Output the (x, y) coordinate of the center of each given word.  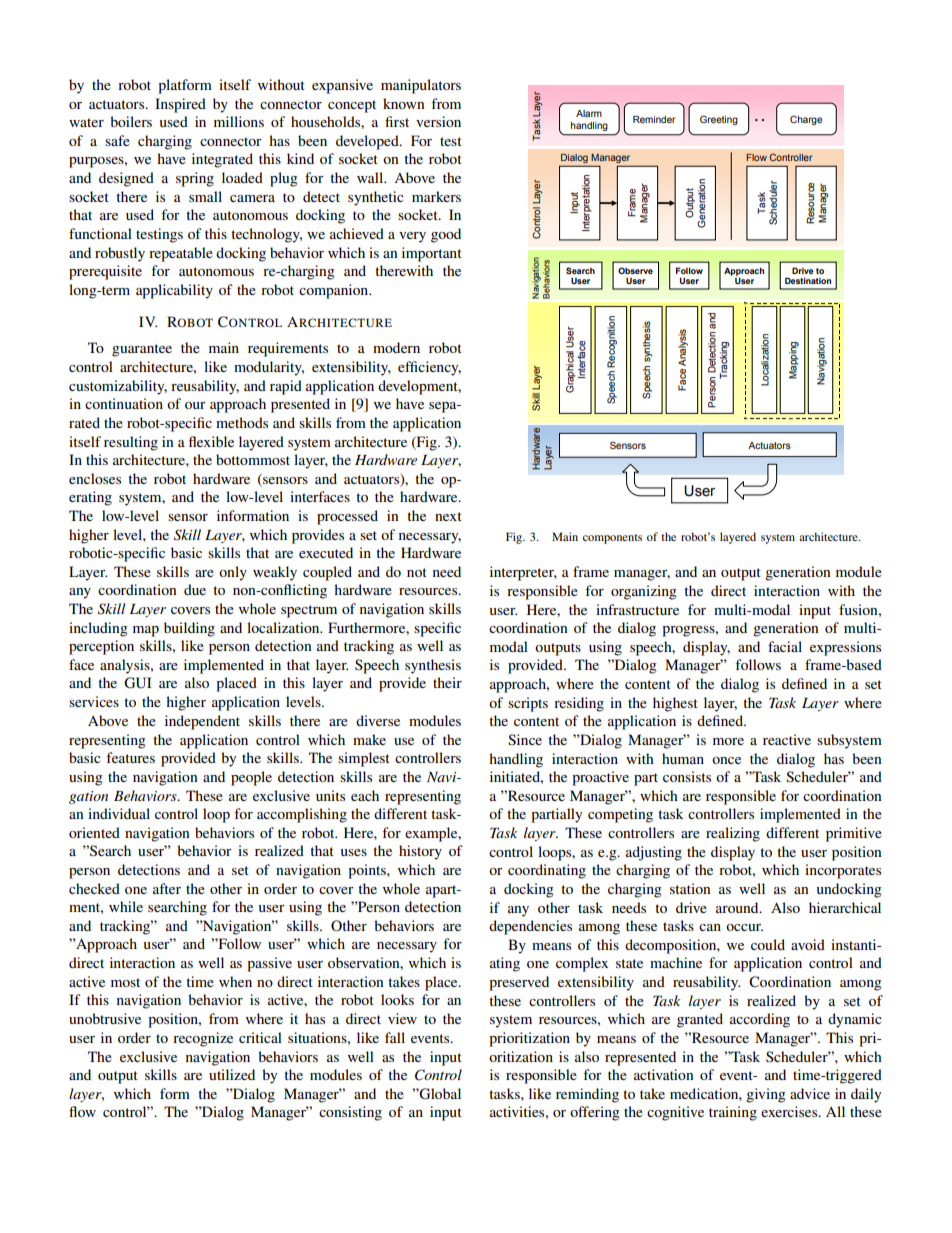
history (420, 852)
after (167, 888)
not (417, 572)
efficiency (429, 368)
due (195, 589)
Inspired (180, 105)
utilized (232, 1074)
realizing (733, 834)
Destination (808, 280)
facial (785, 646)
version (438, 121)
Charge (806, 120)
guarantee (142, 350)
